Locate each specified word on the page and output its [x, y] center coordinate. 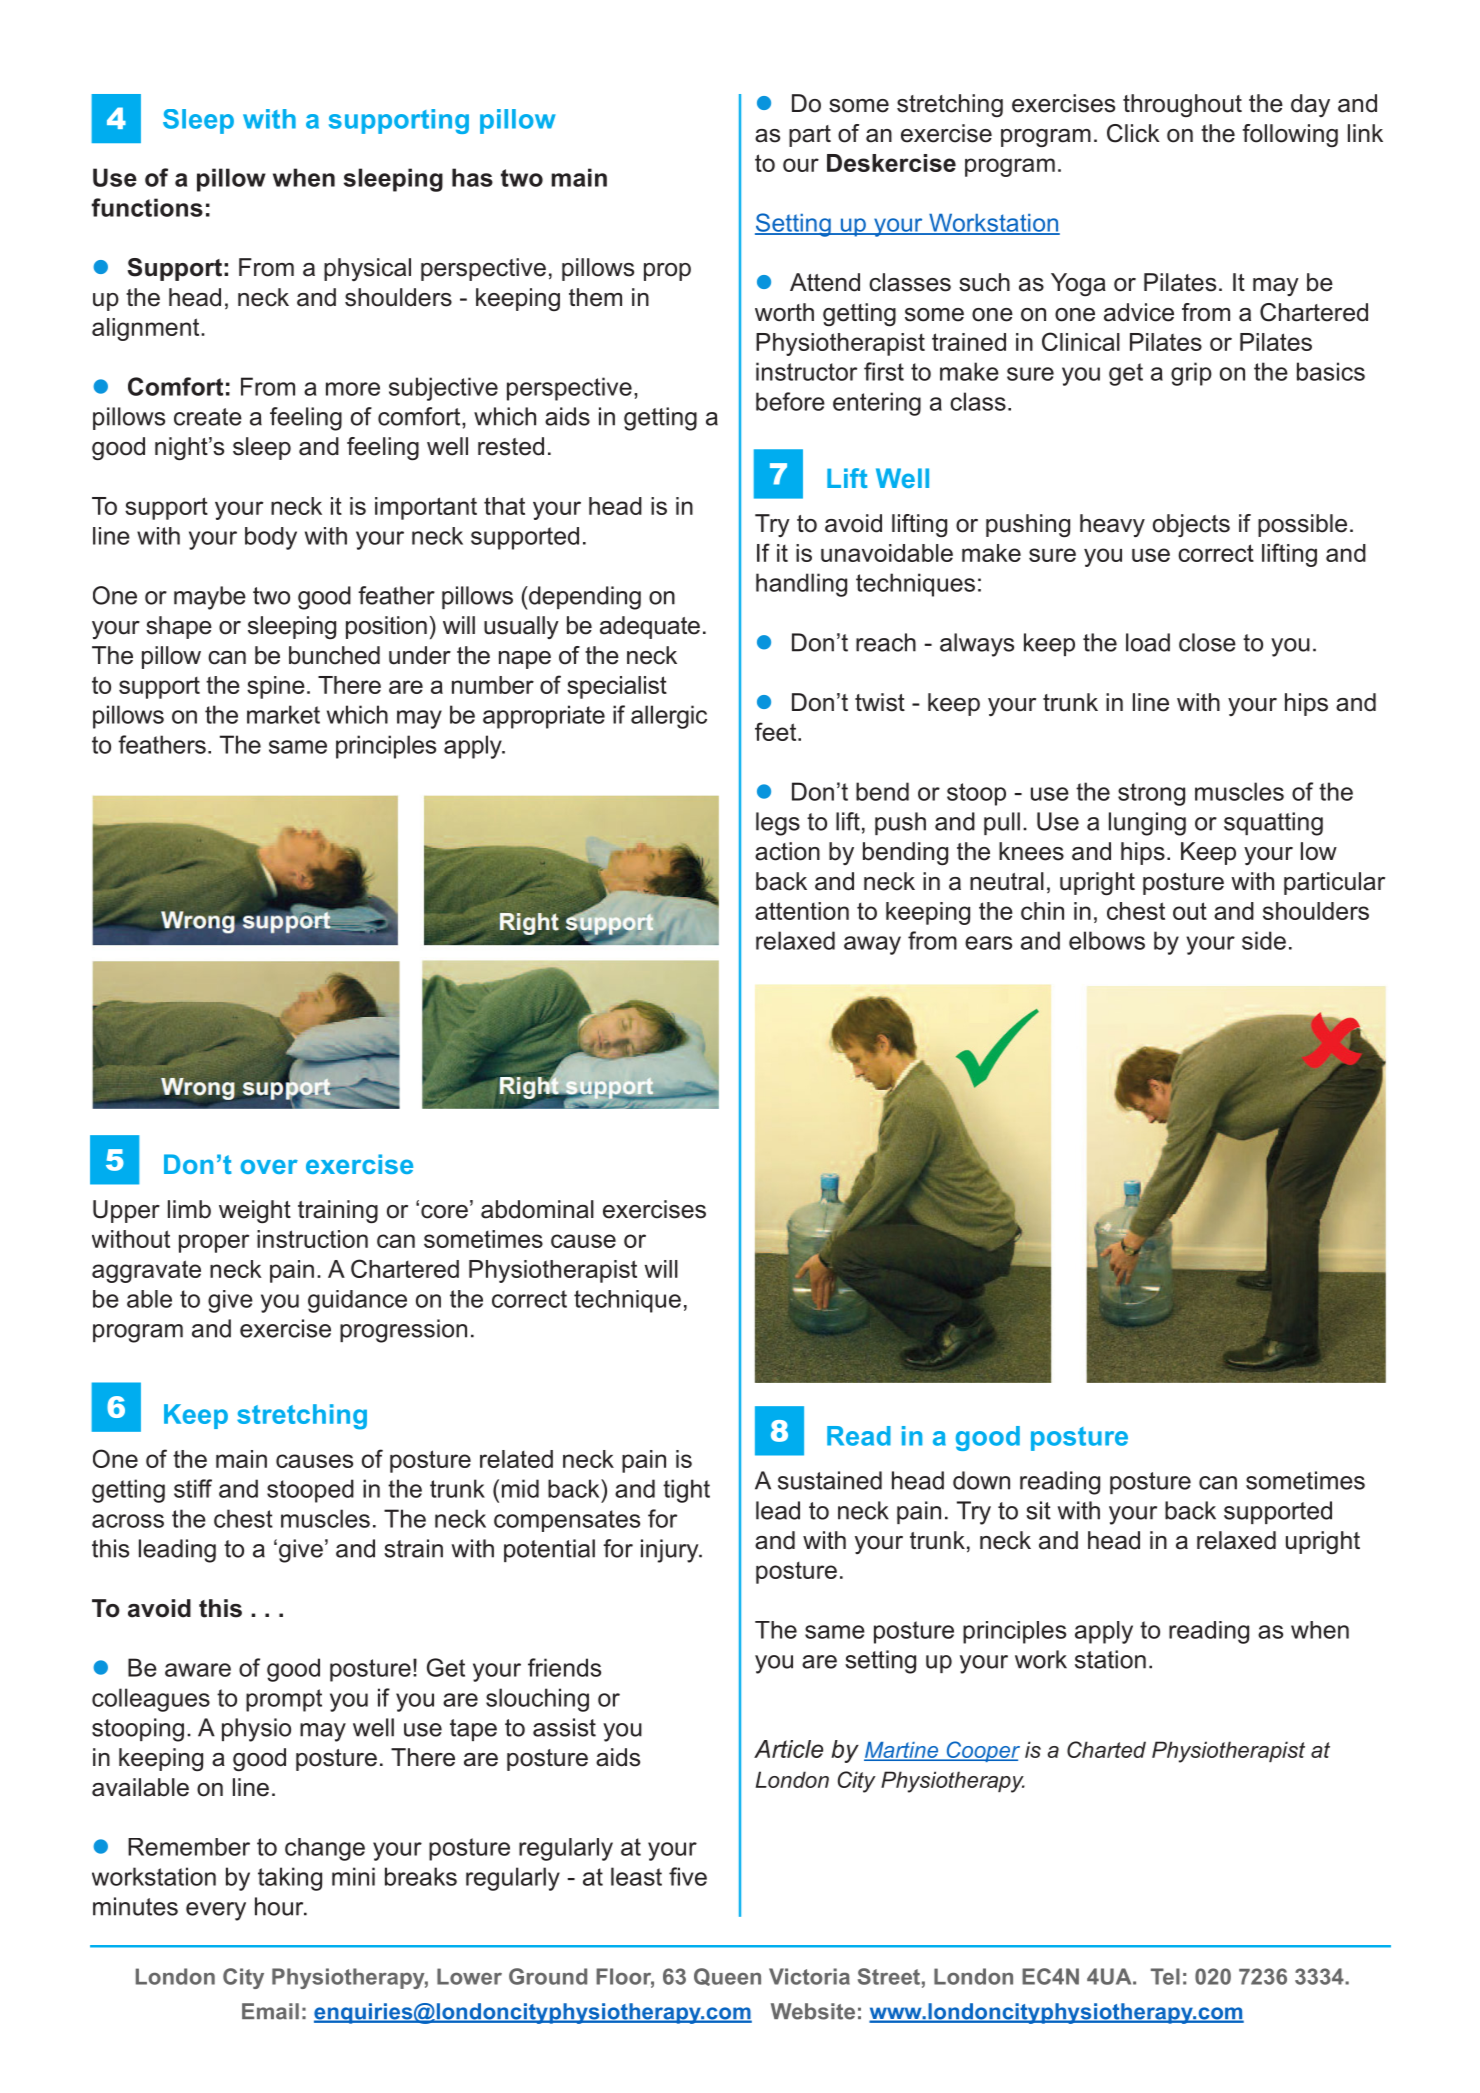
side [1264, 940]
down [981, 1480]
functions [147, 207]
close [1207, 642]
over [269, 1166]
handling [801, 585]
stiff [193, 1488]
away [872, 945]
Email [270, 2011]
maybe [210, 598]
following [1290, 135]
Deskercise [891, 163]
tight [686, 1491]
